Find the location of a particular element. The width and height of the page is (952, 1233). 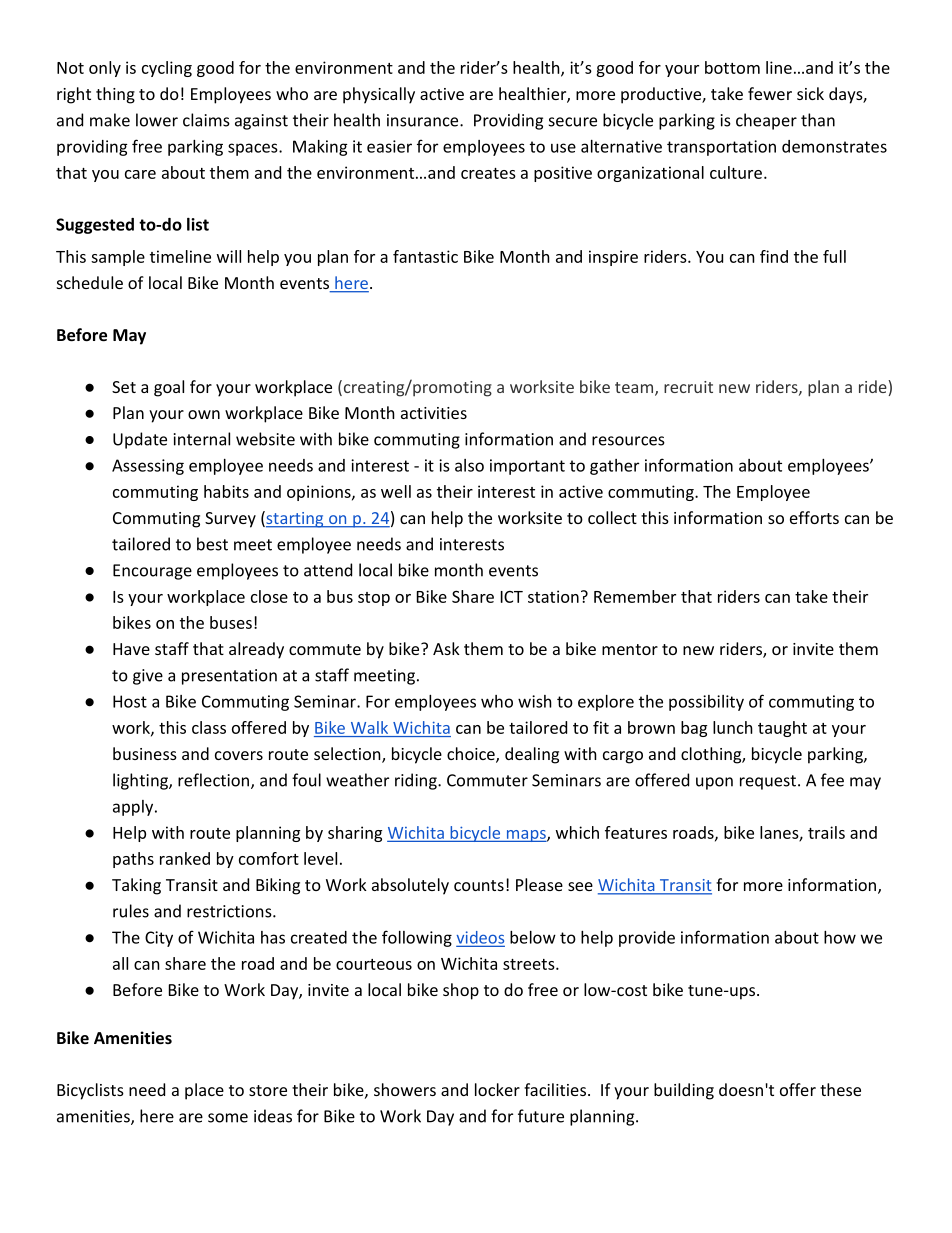

some is located at coordinates (228, 1118).
